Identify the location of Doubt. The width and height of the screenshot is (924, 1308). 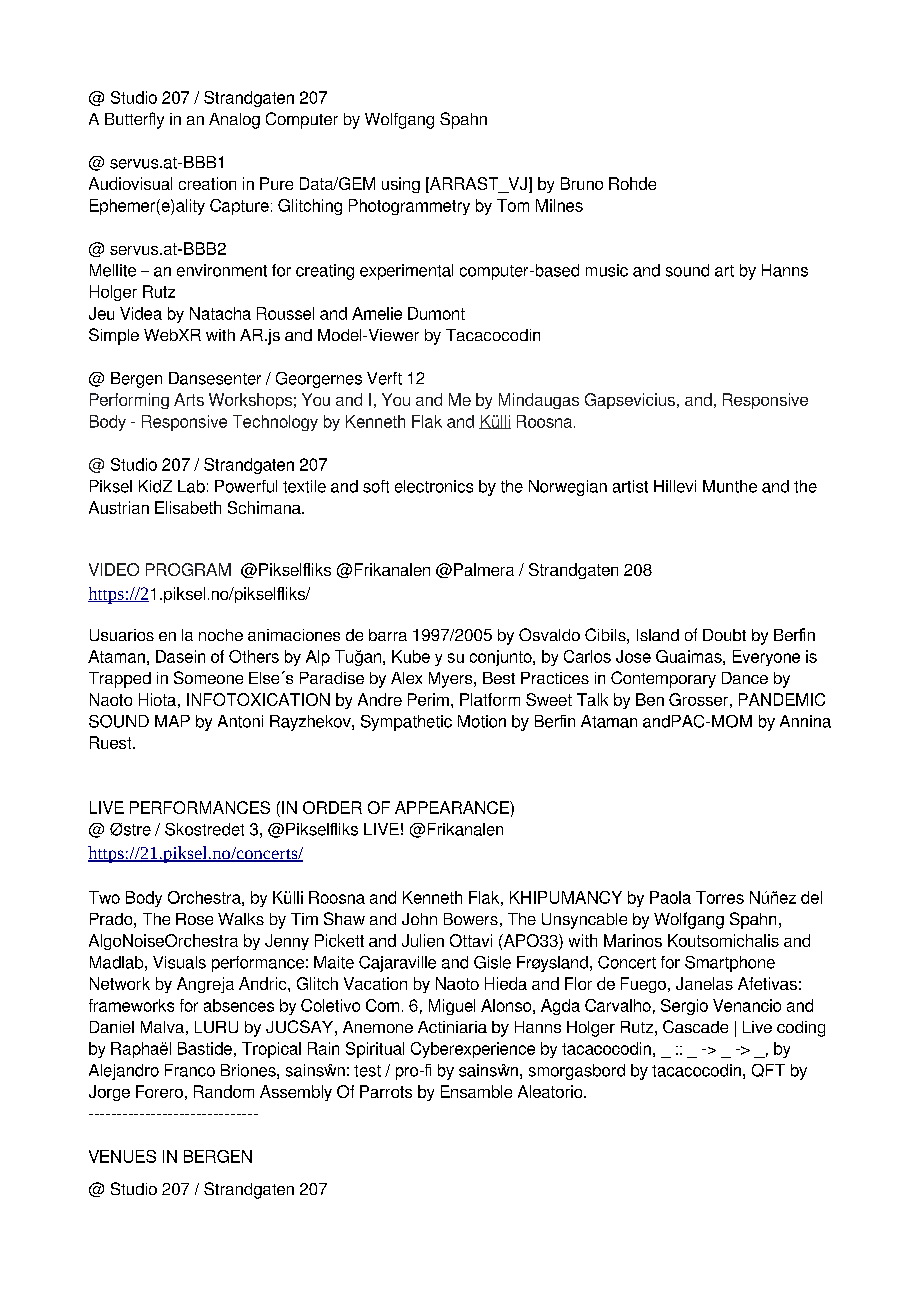
(724, 635).
